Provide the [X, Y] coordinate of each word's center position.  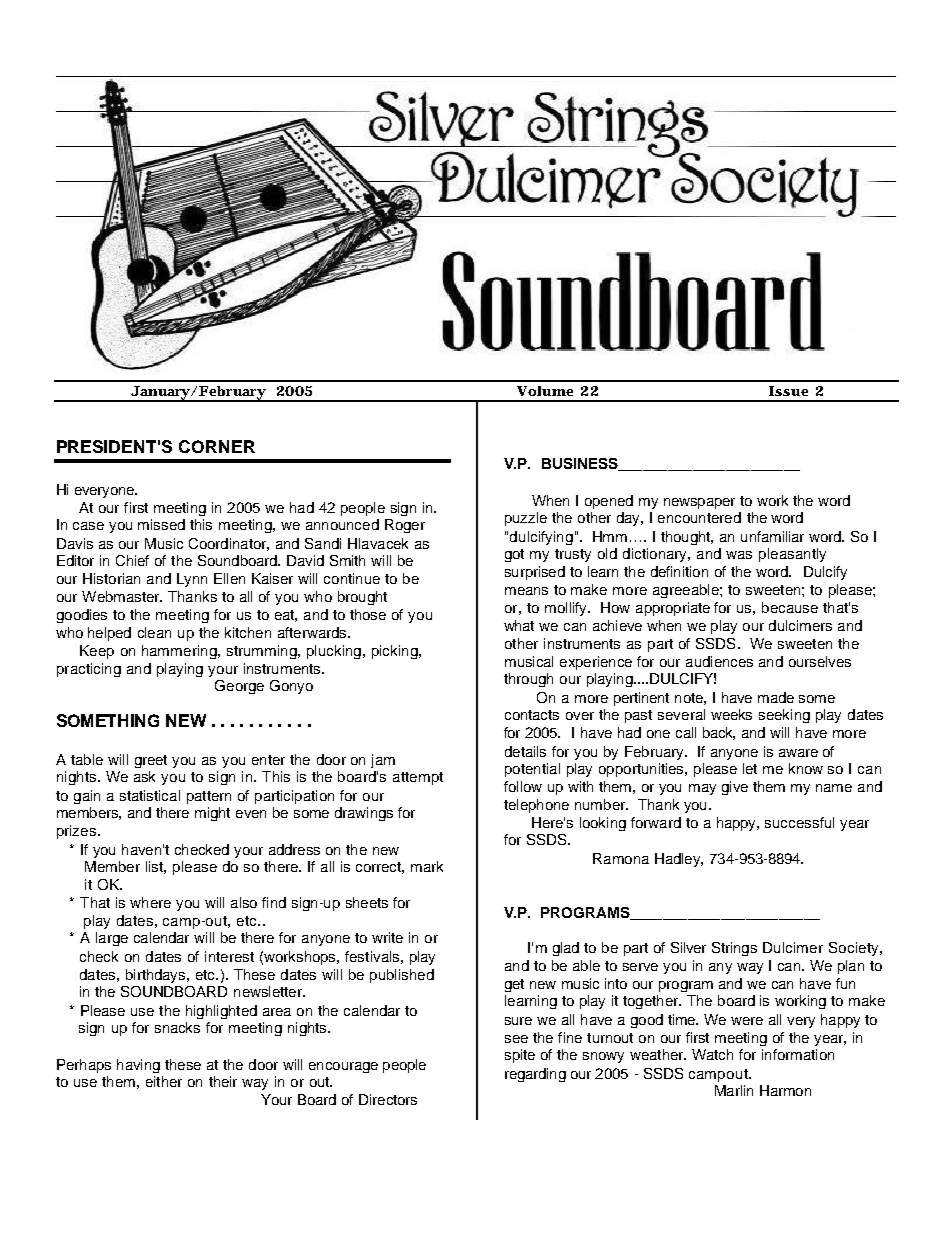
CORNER [217, 446]
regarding [535, 1075]
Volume [545, 391]
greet [151, 761]
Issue [788, 391]
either [164, 1081]
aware [798, 753]
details [525, 751]
